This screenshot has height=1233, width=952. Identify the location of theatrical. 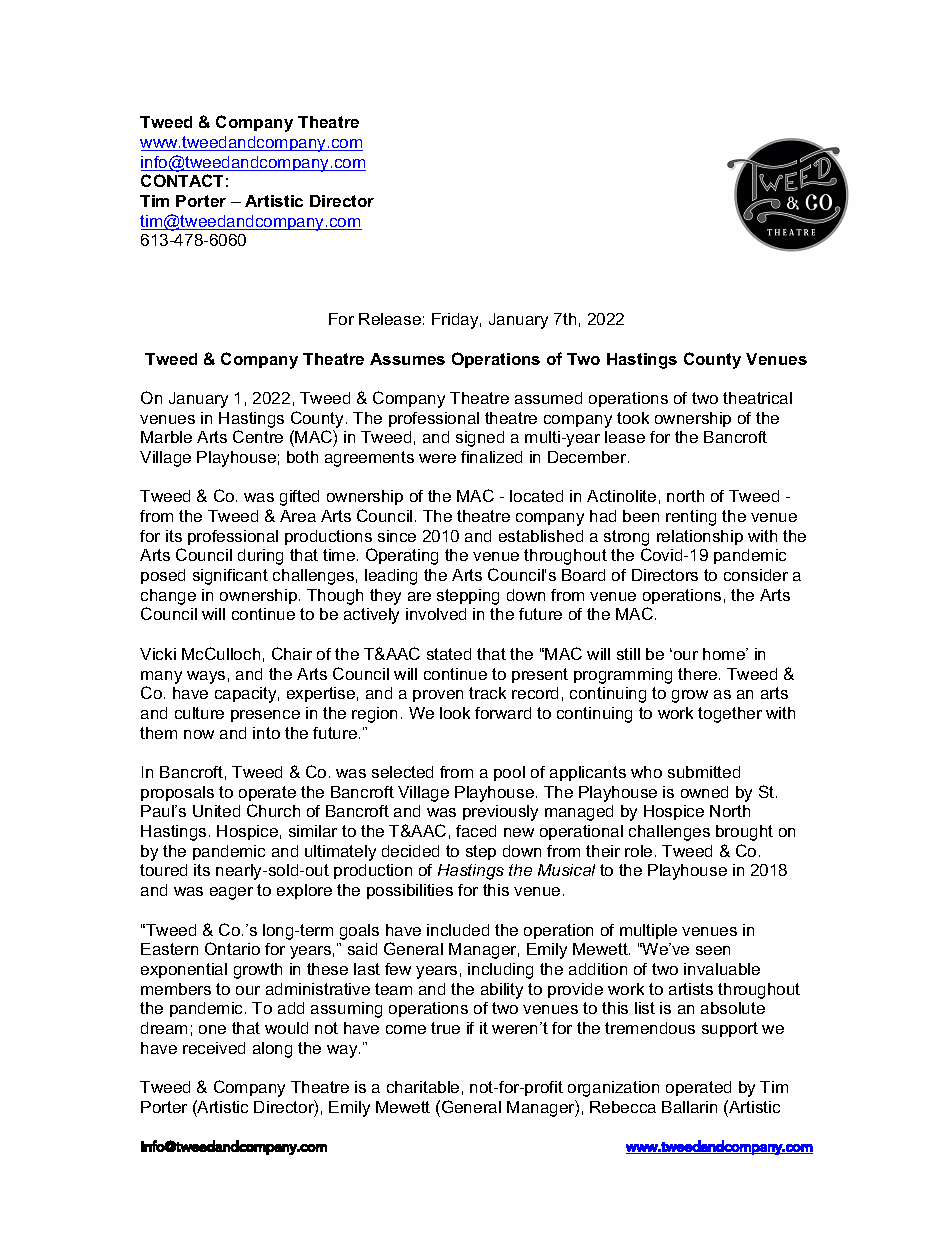
(757, 398).
